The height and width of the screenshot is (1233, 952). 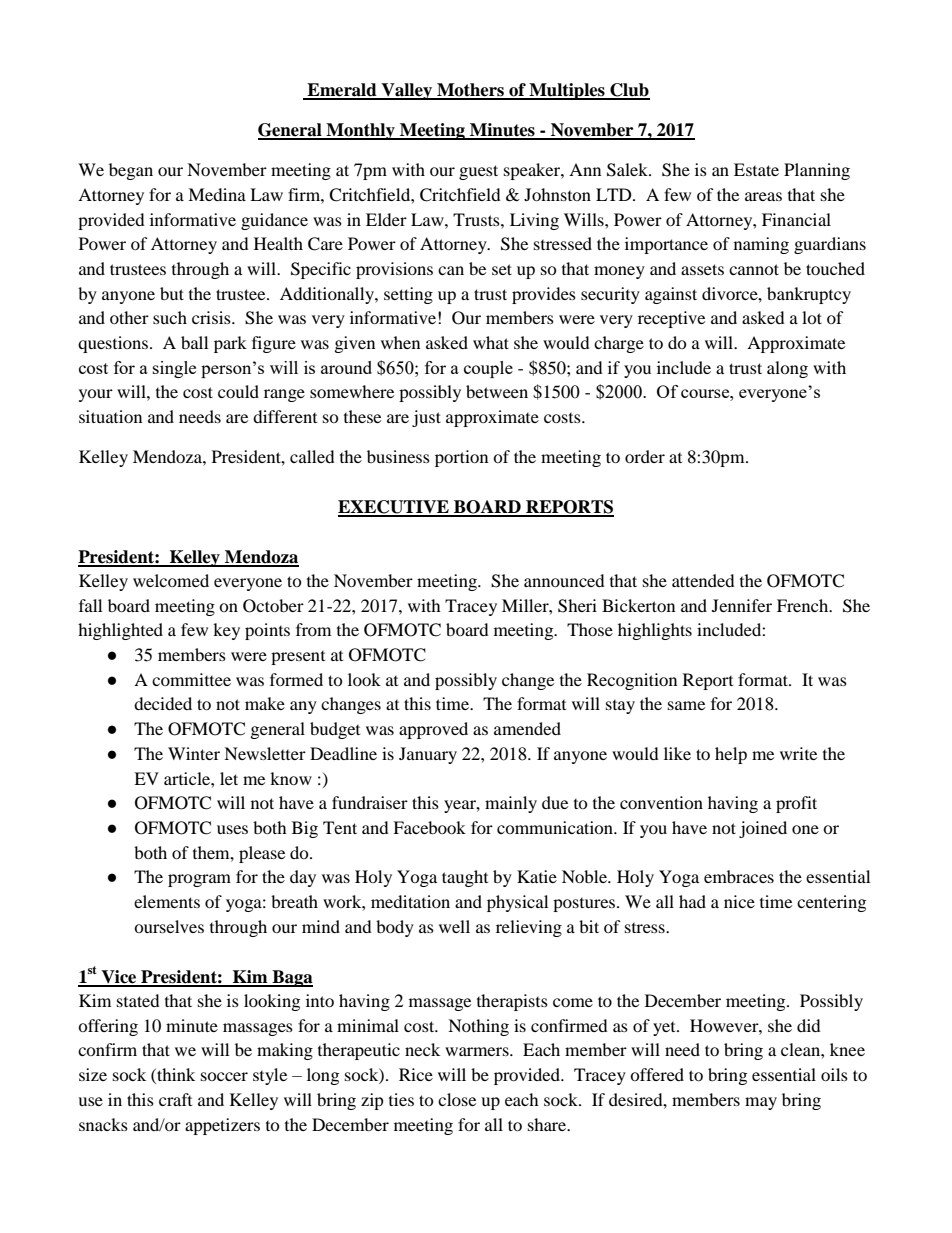 I want to click on lot, so click(x=812, y=317).
